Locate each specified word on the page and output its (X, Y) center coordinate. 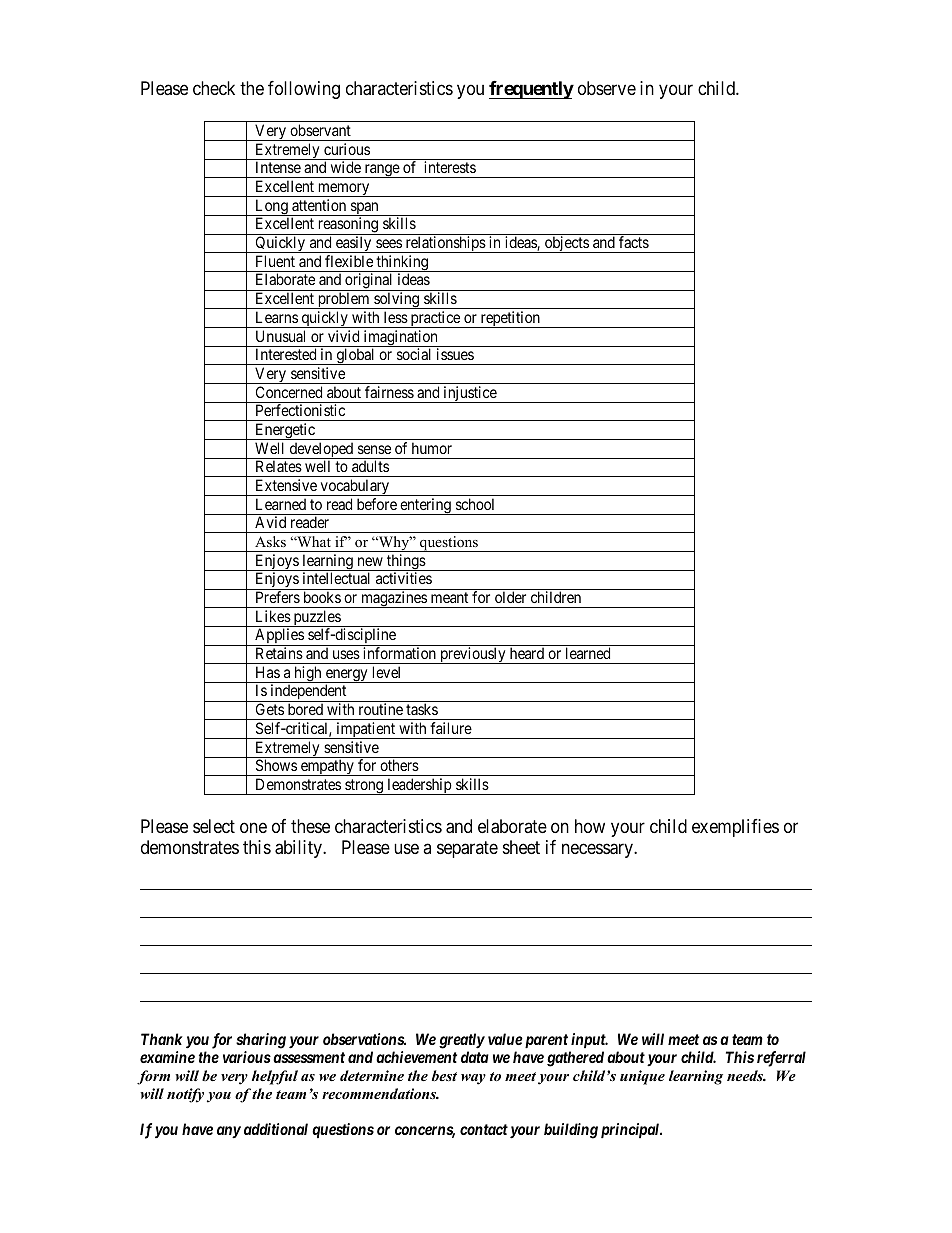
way (473, 1079)
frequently (531, 90)
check (214, 88)
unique (642, 1077)
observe (607, 88)
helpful (275, 1077)
